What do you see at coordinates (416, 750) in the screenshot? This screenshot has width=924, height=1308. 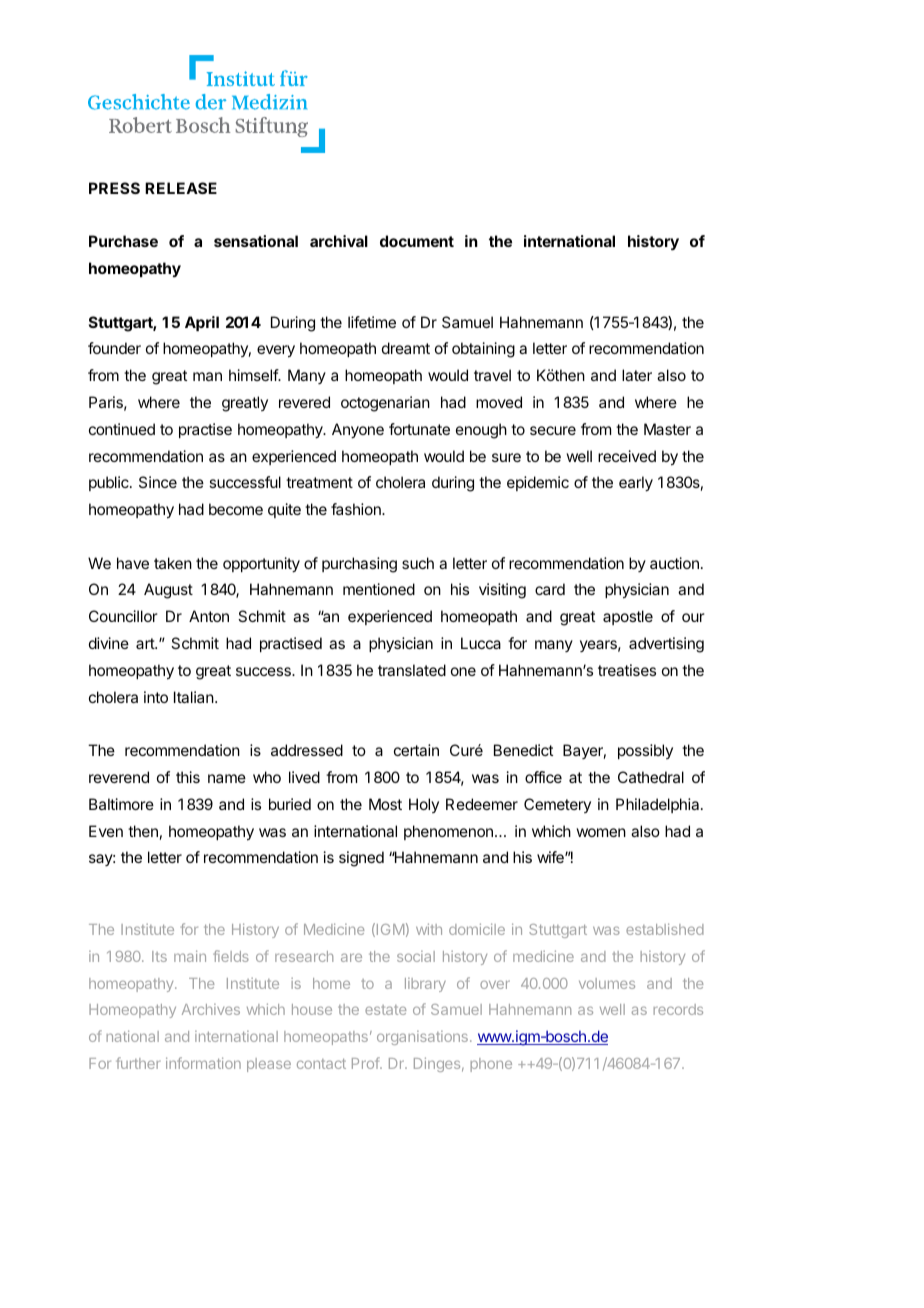 I see `certain` at bounding box center [416, 750].
